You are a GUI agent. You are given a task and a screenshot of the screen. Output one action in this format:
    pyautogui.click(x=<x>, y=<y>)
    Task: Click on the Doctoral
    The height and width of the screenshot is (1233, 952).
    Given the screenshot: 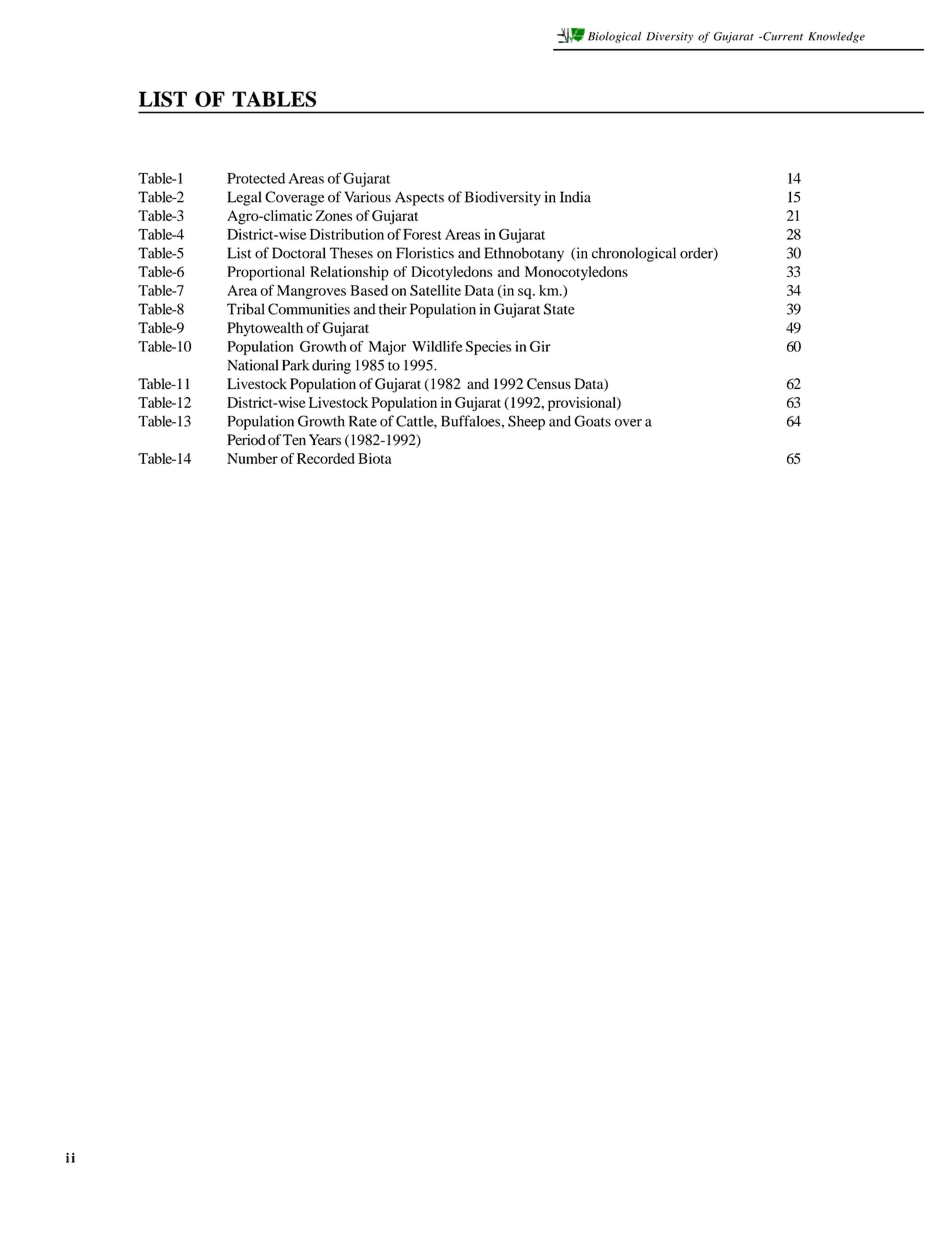 What is the action you would take?
    pyautogui.click(x=299, y=253)
